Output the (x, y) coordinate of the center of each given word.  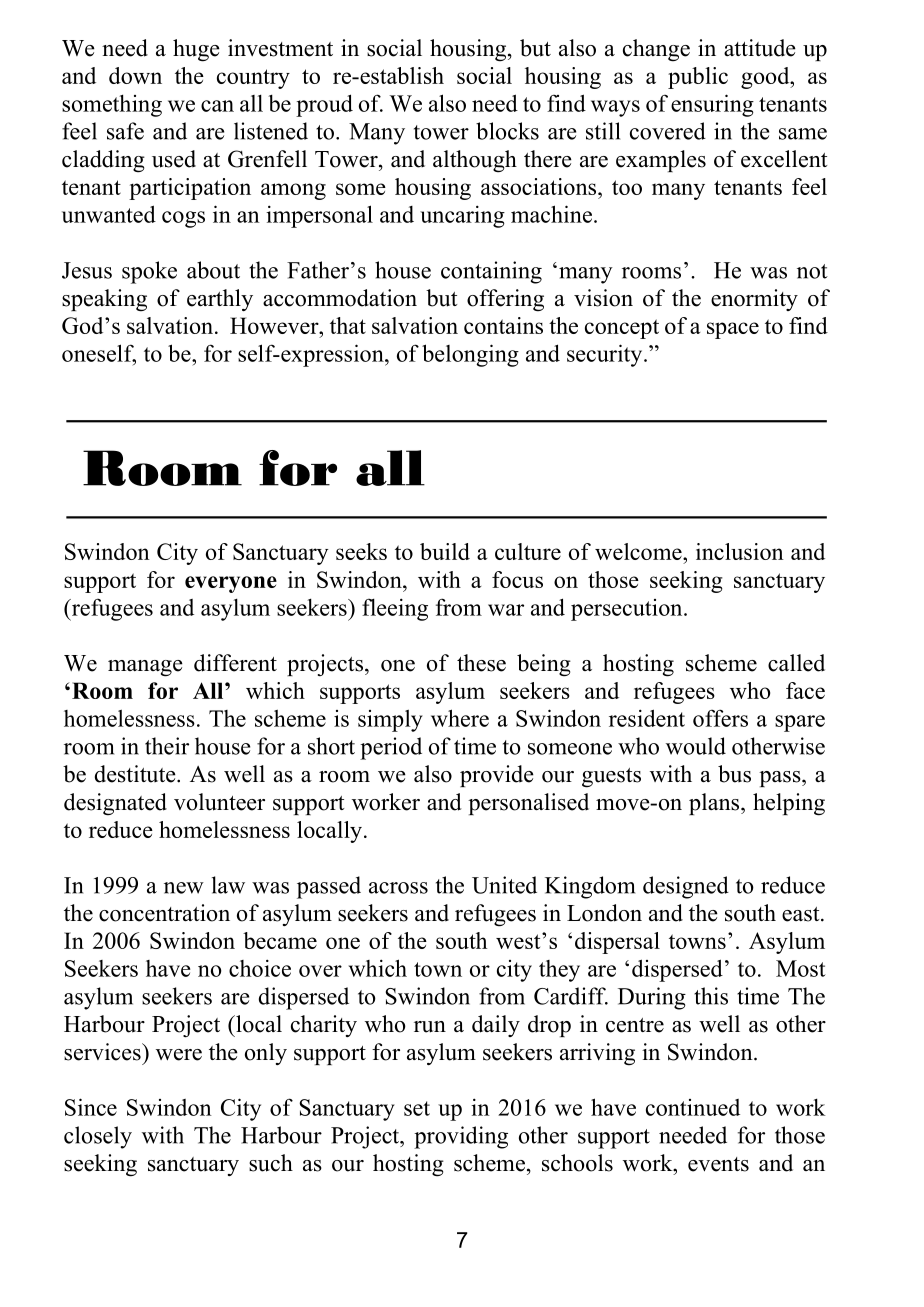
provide (497, 776)
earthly (220, 300)
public (698, 78)
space (733, 330)
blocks (507, 131)
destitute (136, 774)
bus (734, 774)
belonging (470, 355)
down (135, 75)
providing (461, 1137)
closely (98, 1137)
